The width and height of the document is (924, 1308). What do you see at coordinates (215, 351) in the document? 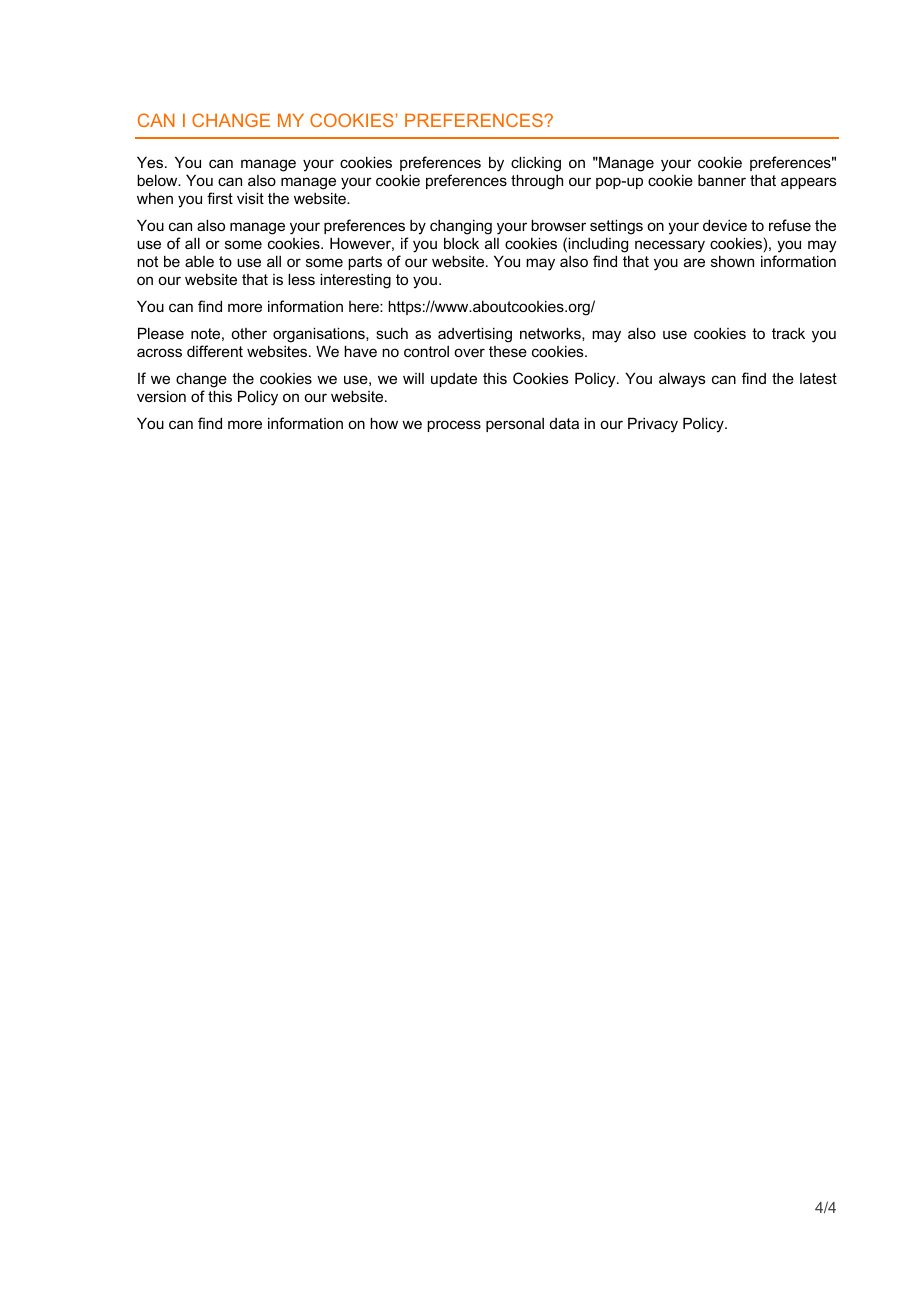
I see `different` at bounding box center [215, 351].
